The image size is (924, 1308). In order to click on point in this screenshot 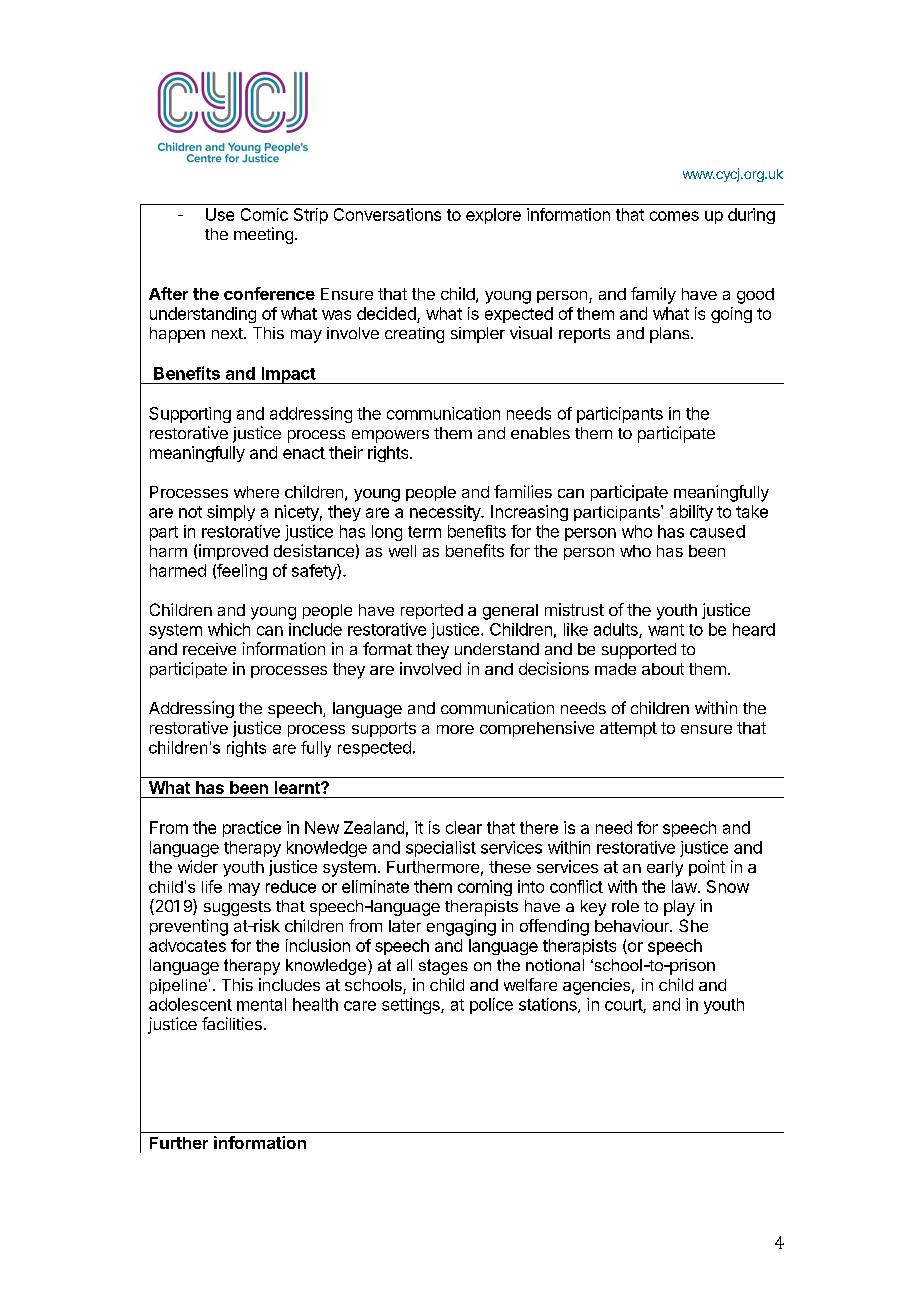, I will do `click(707, 868)`.
